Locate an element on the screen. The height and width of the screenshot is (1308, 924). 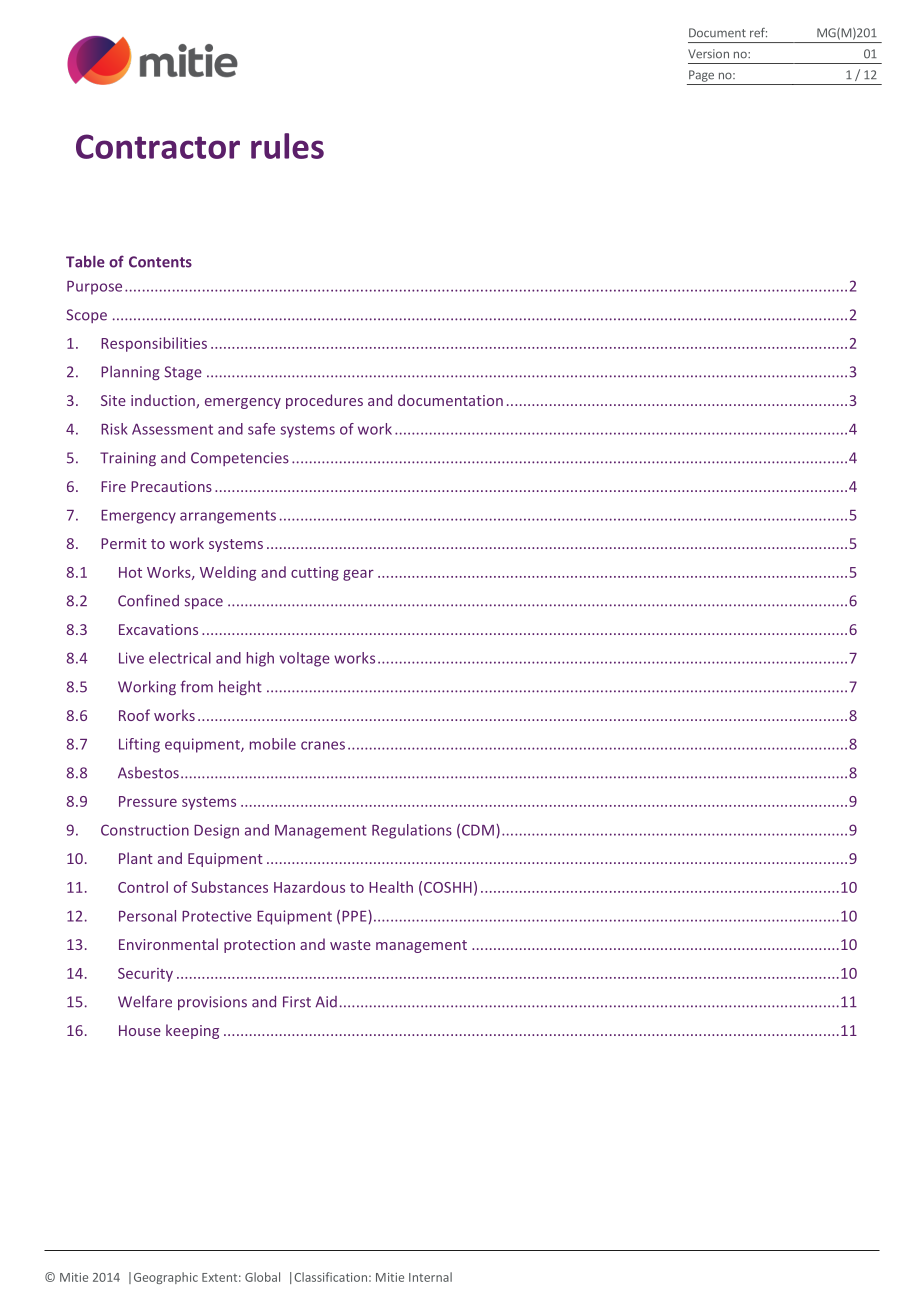
Page is located at coordinates (701, 76).
